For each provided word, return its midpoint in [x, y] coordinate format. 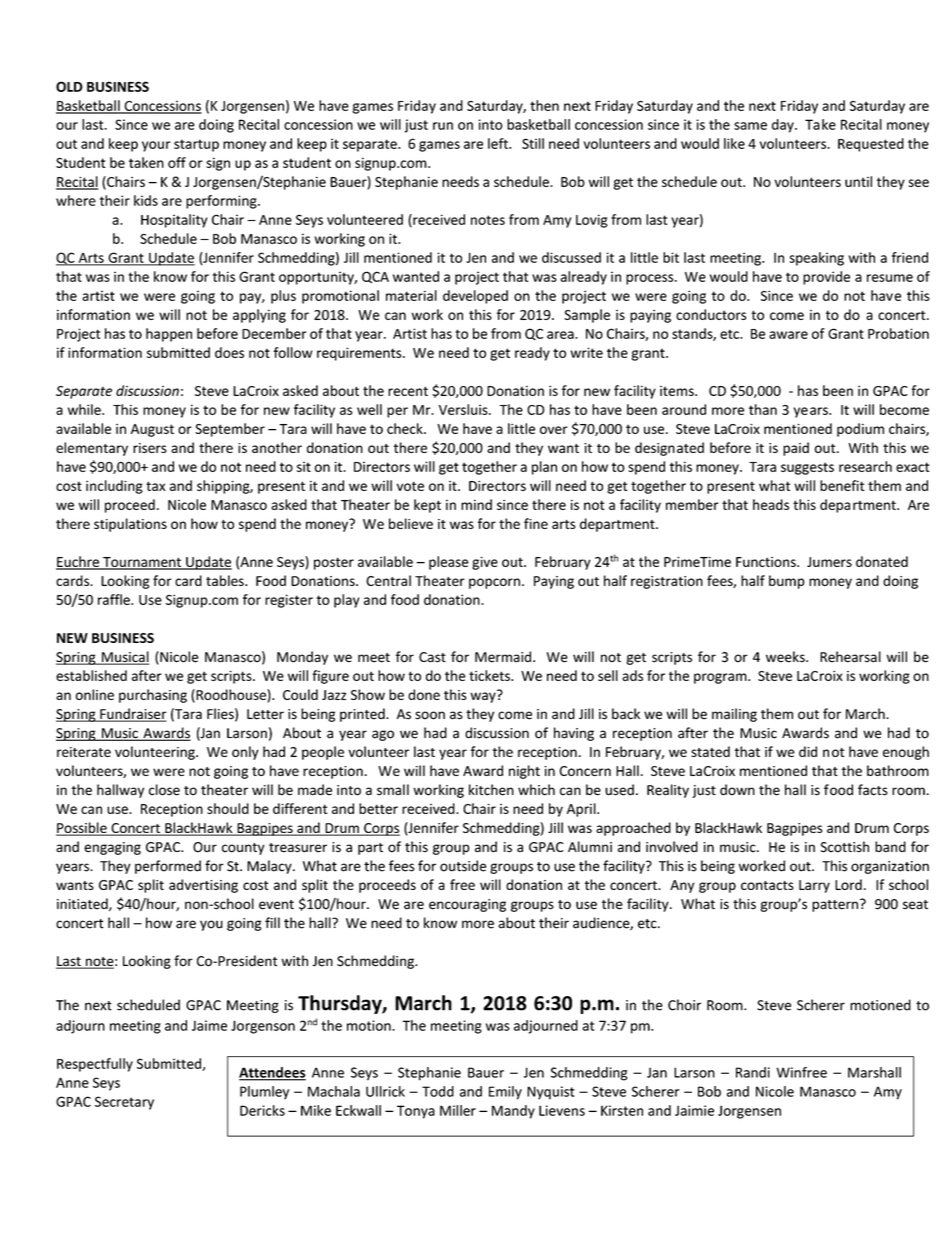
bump [787, 582]
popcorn [494, 583]
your [156, 146]
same [750, 126]
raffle [115, 599]
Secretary [124, 1103]
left [499, 143]
